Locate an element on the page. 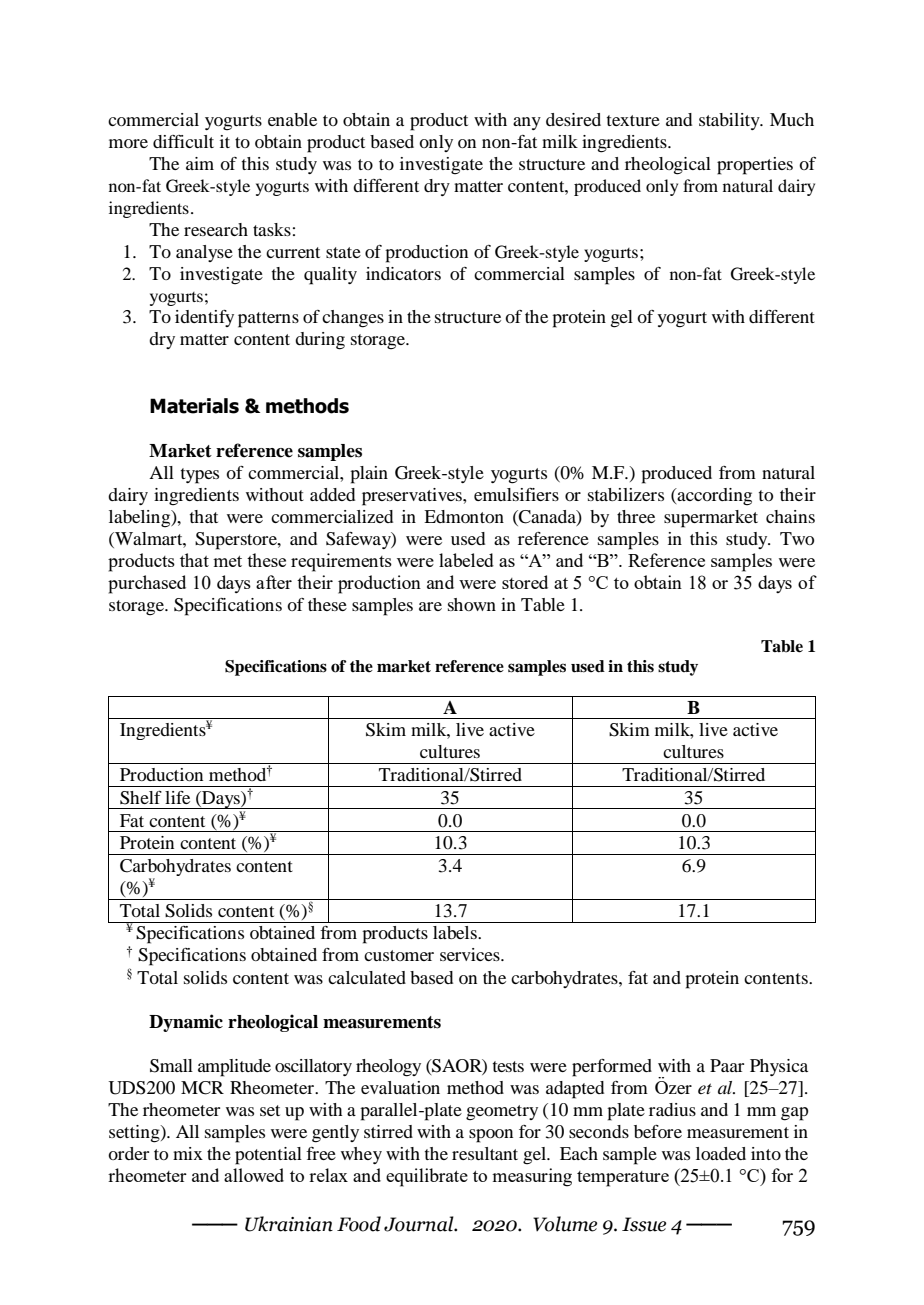 The height and width of the image is (1305, 924). shown is located at coordinates (472, 604).
